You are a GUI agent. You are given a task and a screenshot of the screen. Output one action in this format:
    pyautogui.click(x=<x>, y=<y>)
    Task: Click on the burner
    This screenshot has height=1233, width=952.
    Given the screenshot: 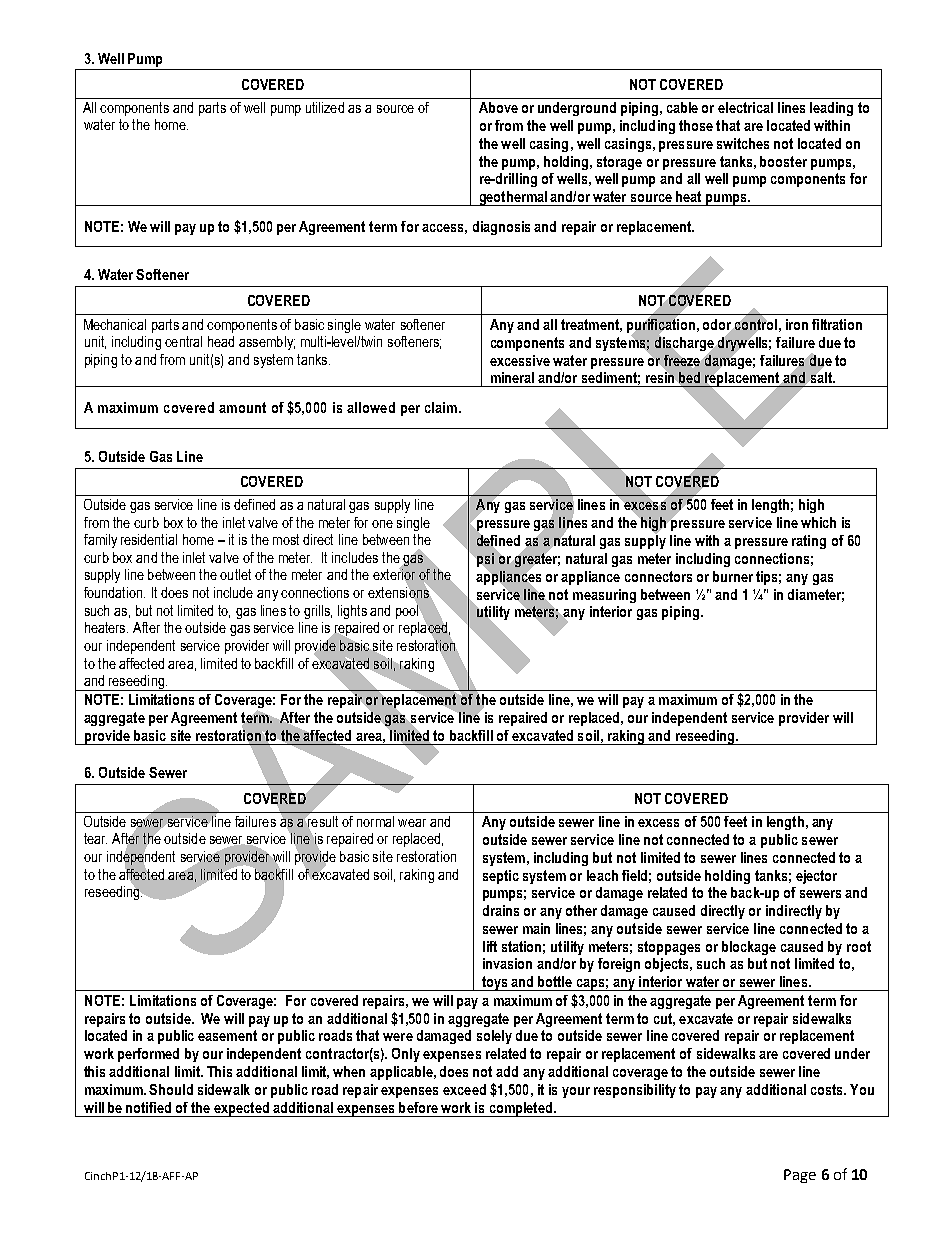 What is the action you would take?
    pyautogui.click(x=733, y=576)
